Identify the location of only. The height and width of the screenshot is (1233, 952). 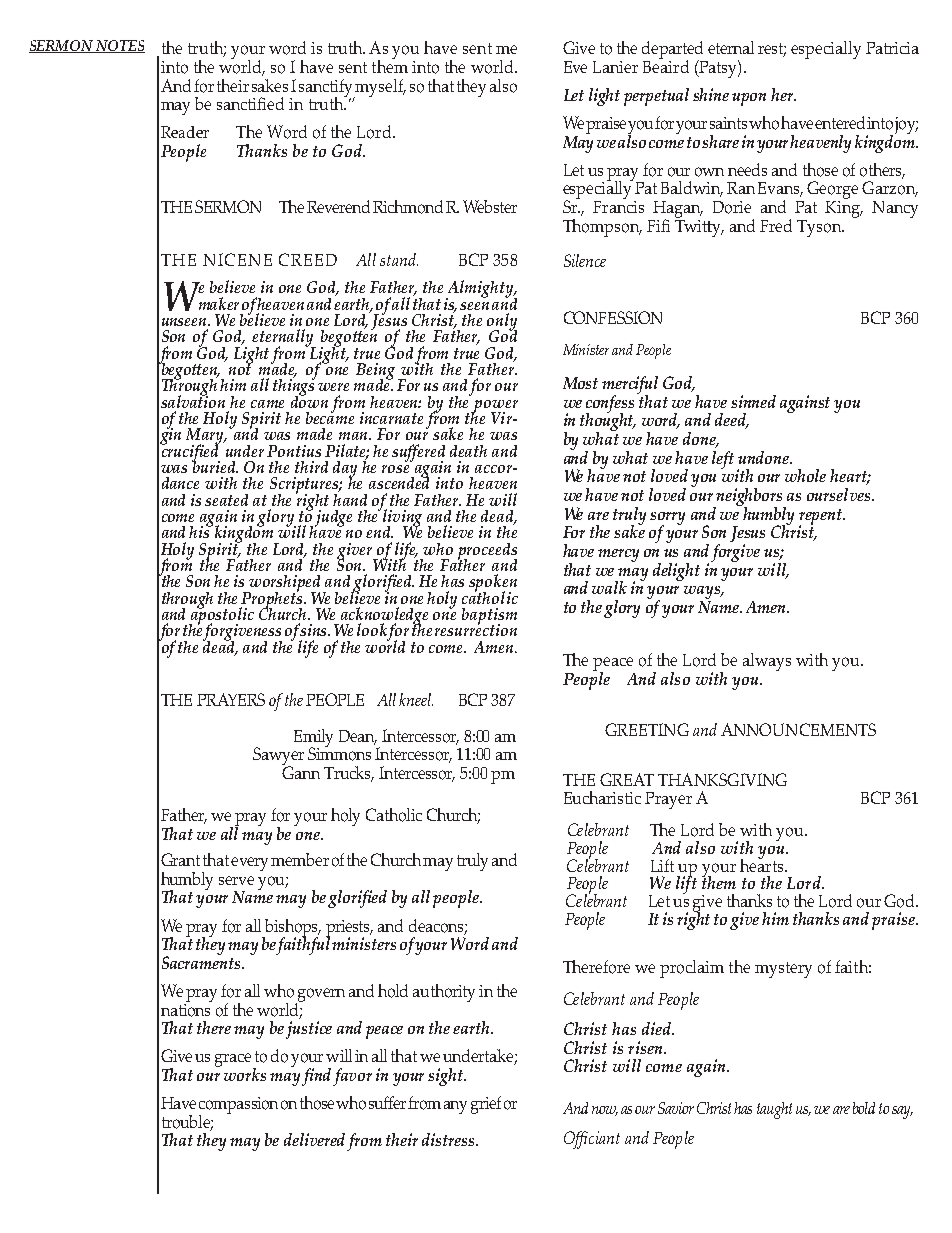
(502, 323).
